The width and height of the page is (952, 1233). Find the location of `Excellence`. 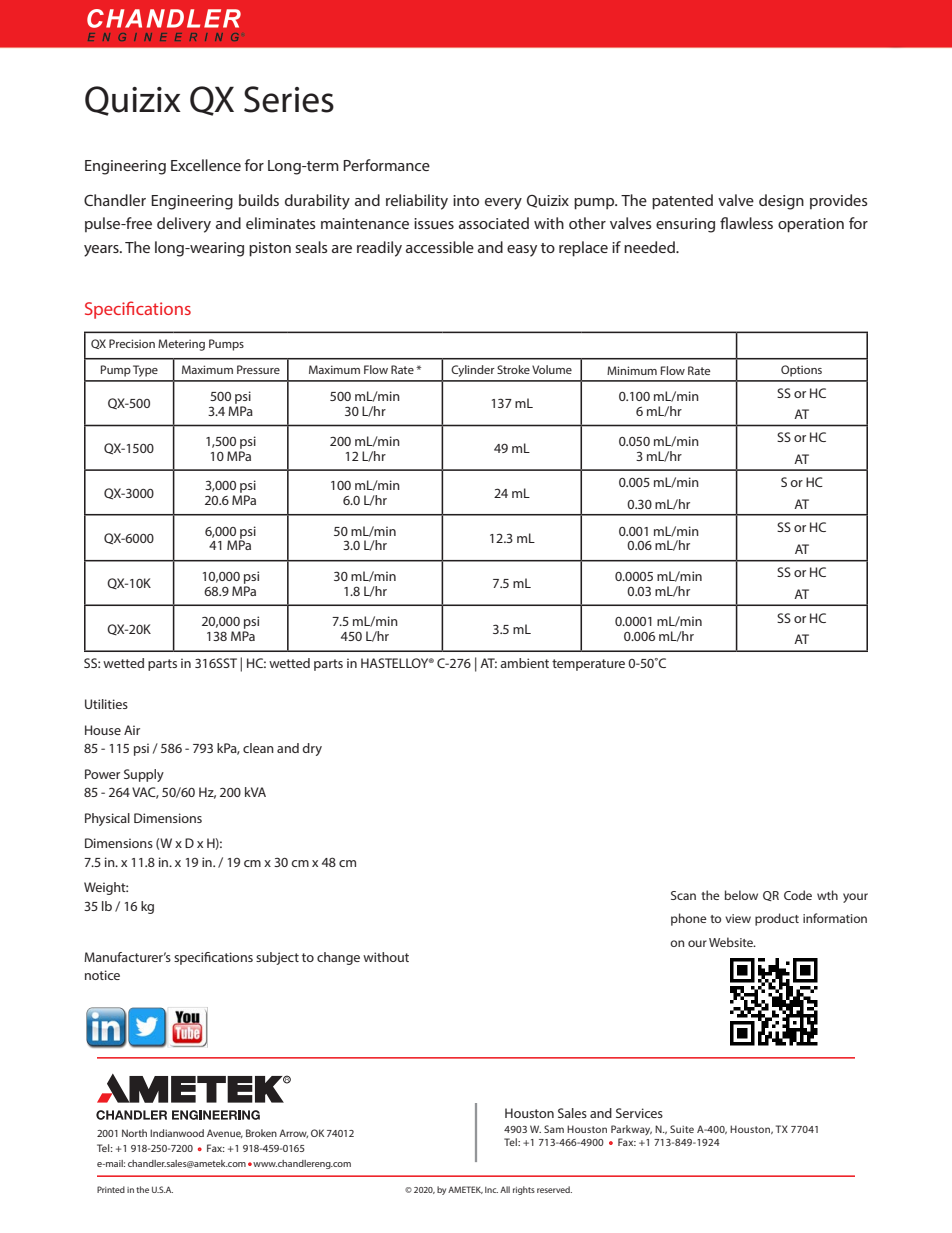

Excellence is located at coordinates (206, 165).
